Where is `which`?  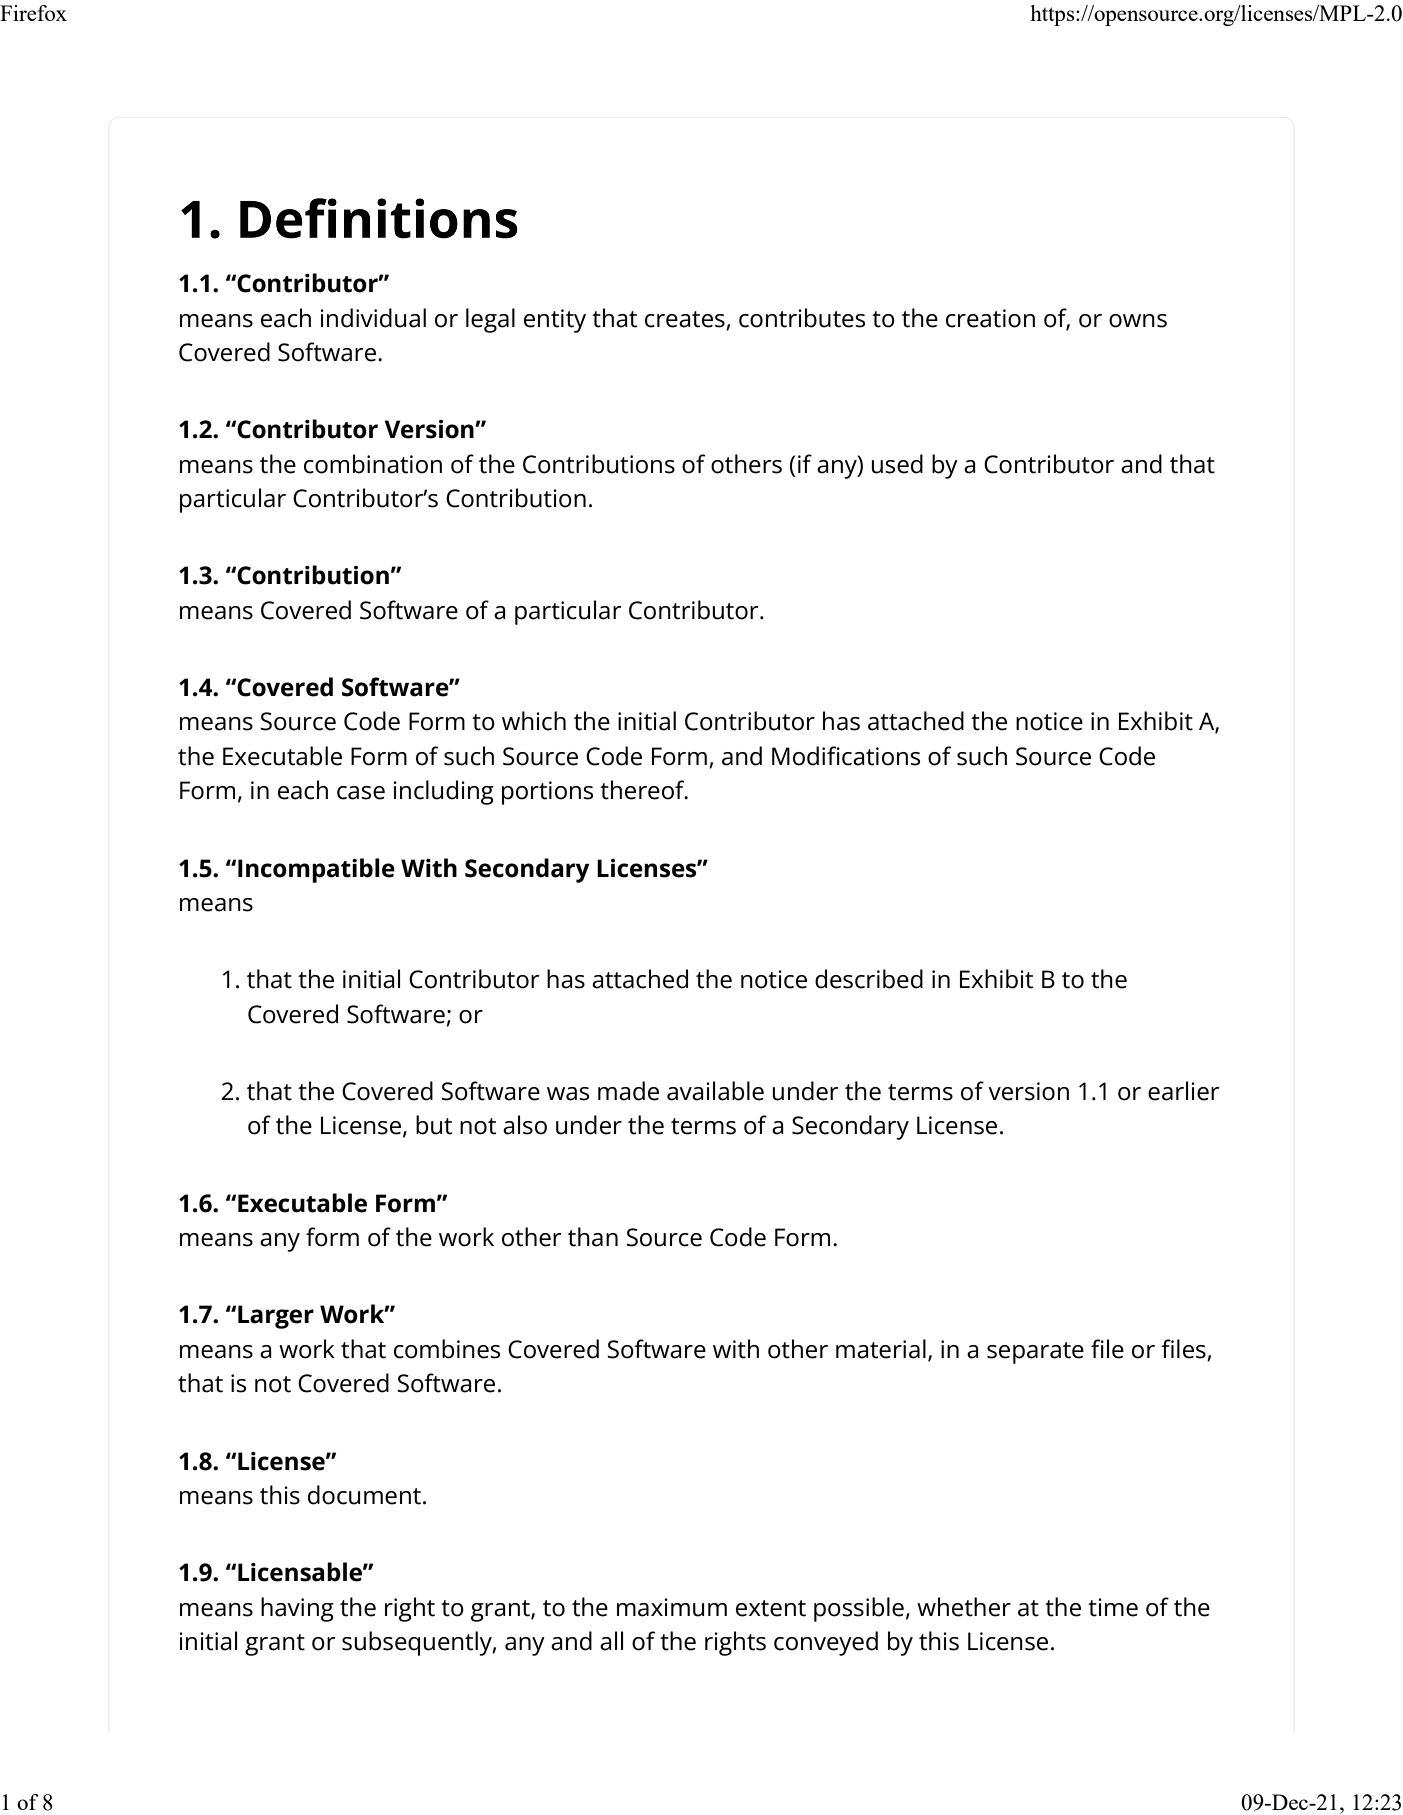
which is located at coordinates (534, 721).
